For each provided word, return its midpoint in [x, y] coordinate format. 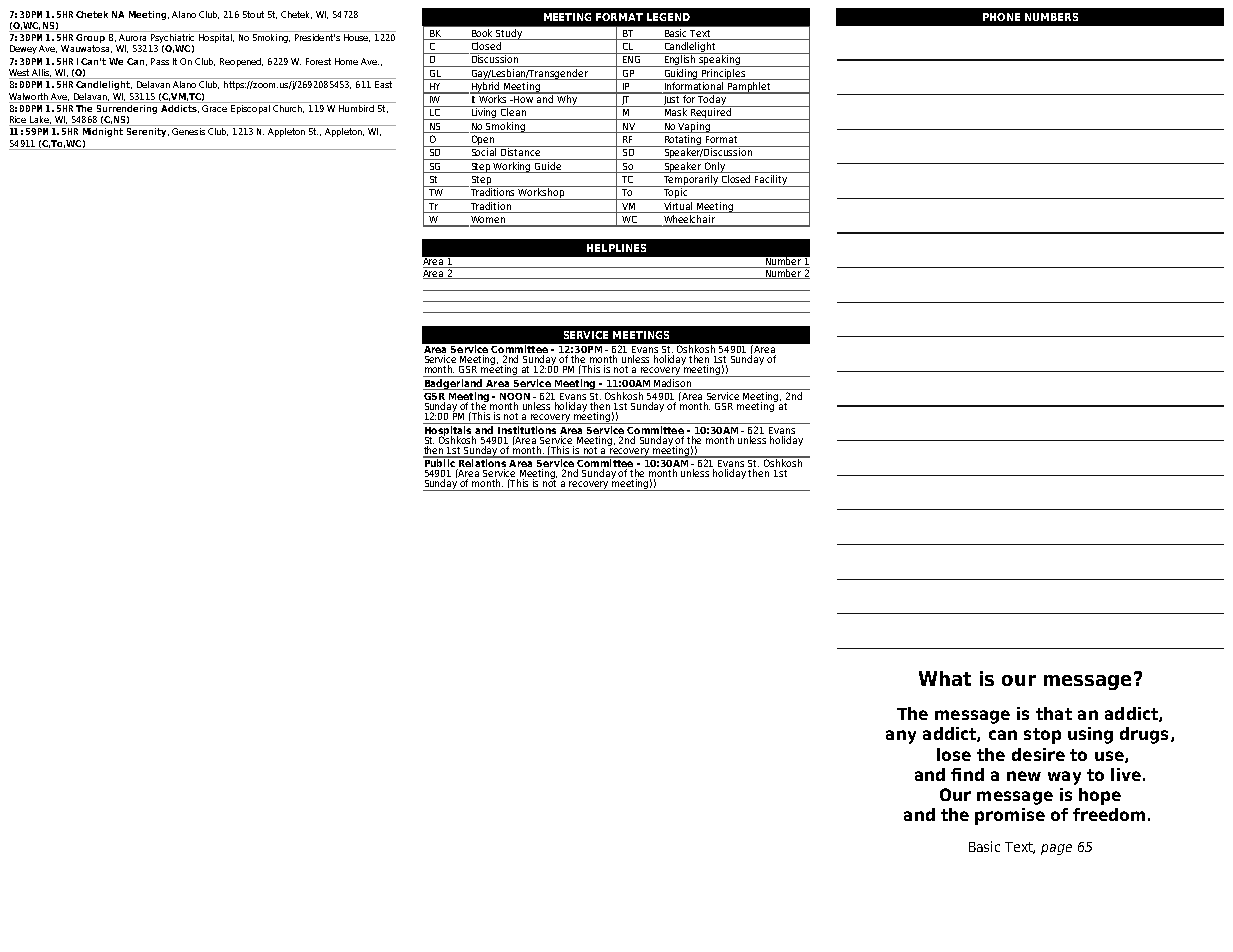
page [1056, 849]
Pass [160, 61]
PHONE [1001, 17]
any [901, 737]
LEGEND [668, 17]
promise [1010, 816]
